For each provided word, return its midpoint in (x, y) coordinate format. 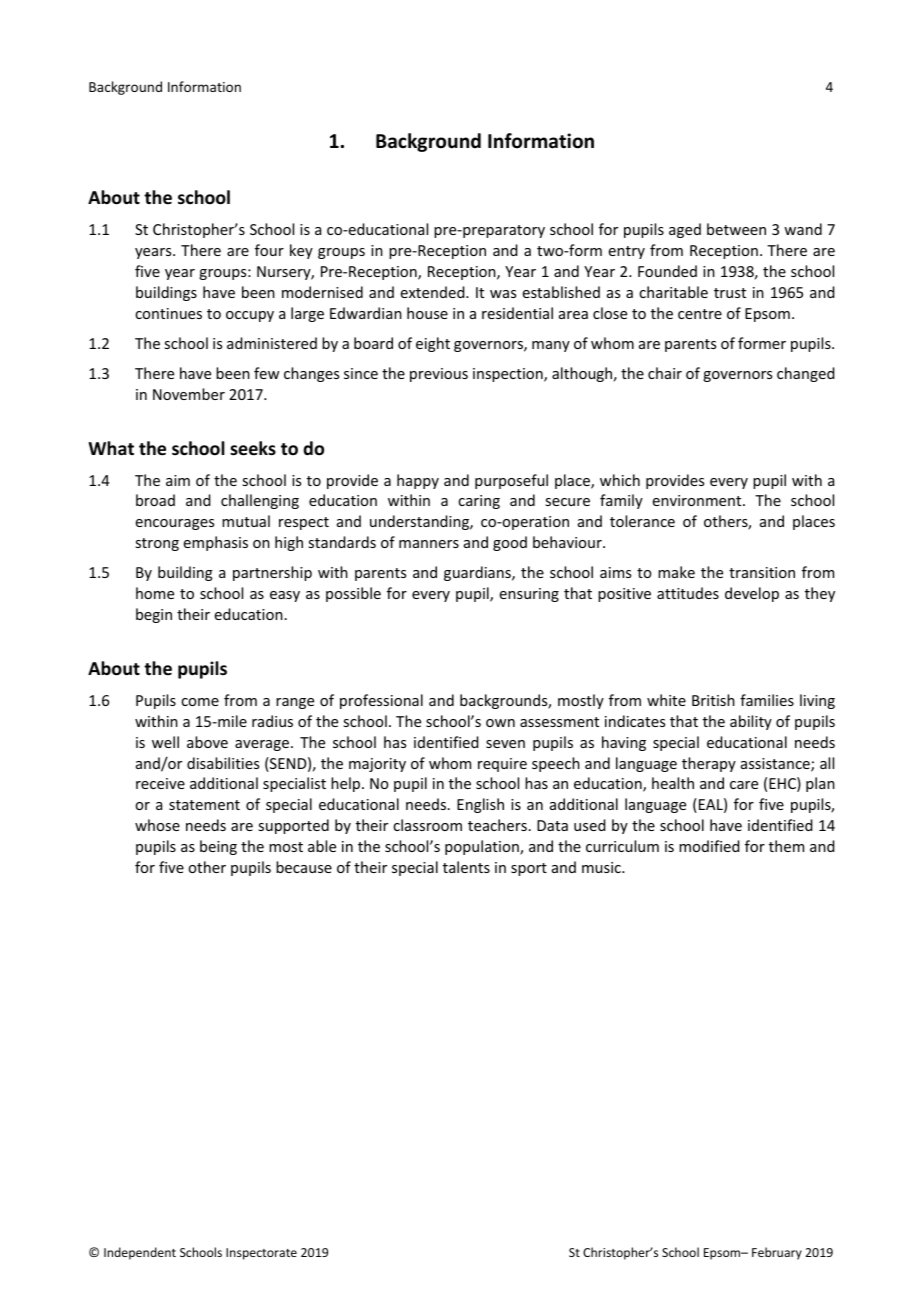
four (269, 250)
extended (434, 292)
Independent (140, 1253)
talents (466, 867)
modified (709, 846)
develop (752, 594)
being (218, 847)
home (155, 593)
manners (429, 544)
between (736, 229)
